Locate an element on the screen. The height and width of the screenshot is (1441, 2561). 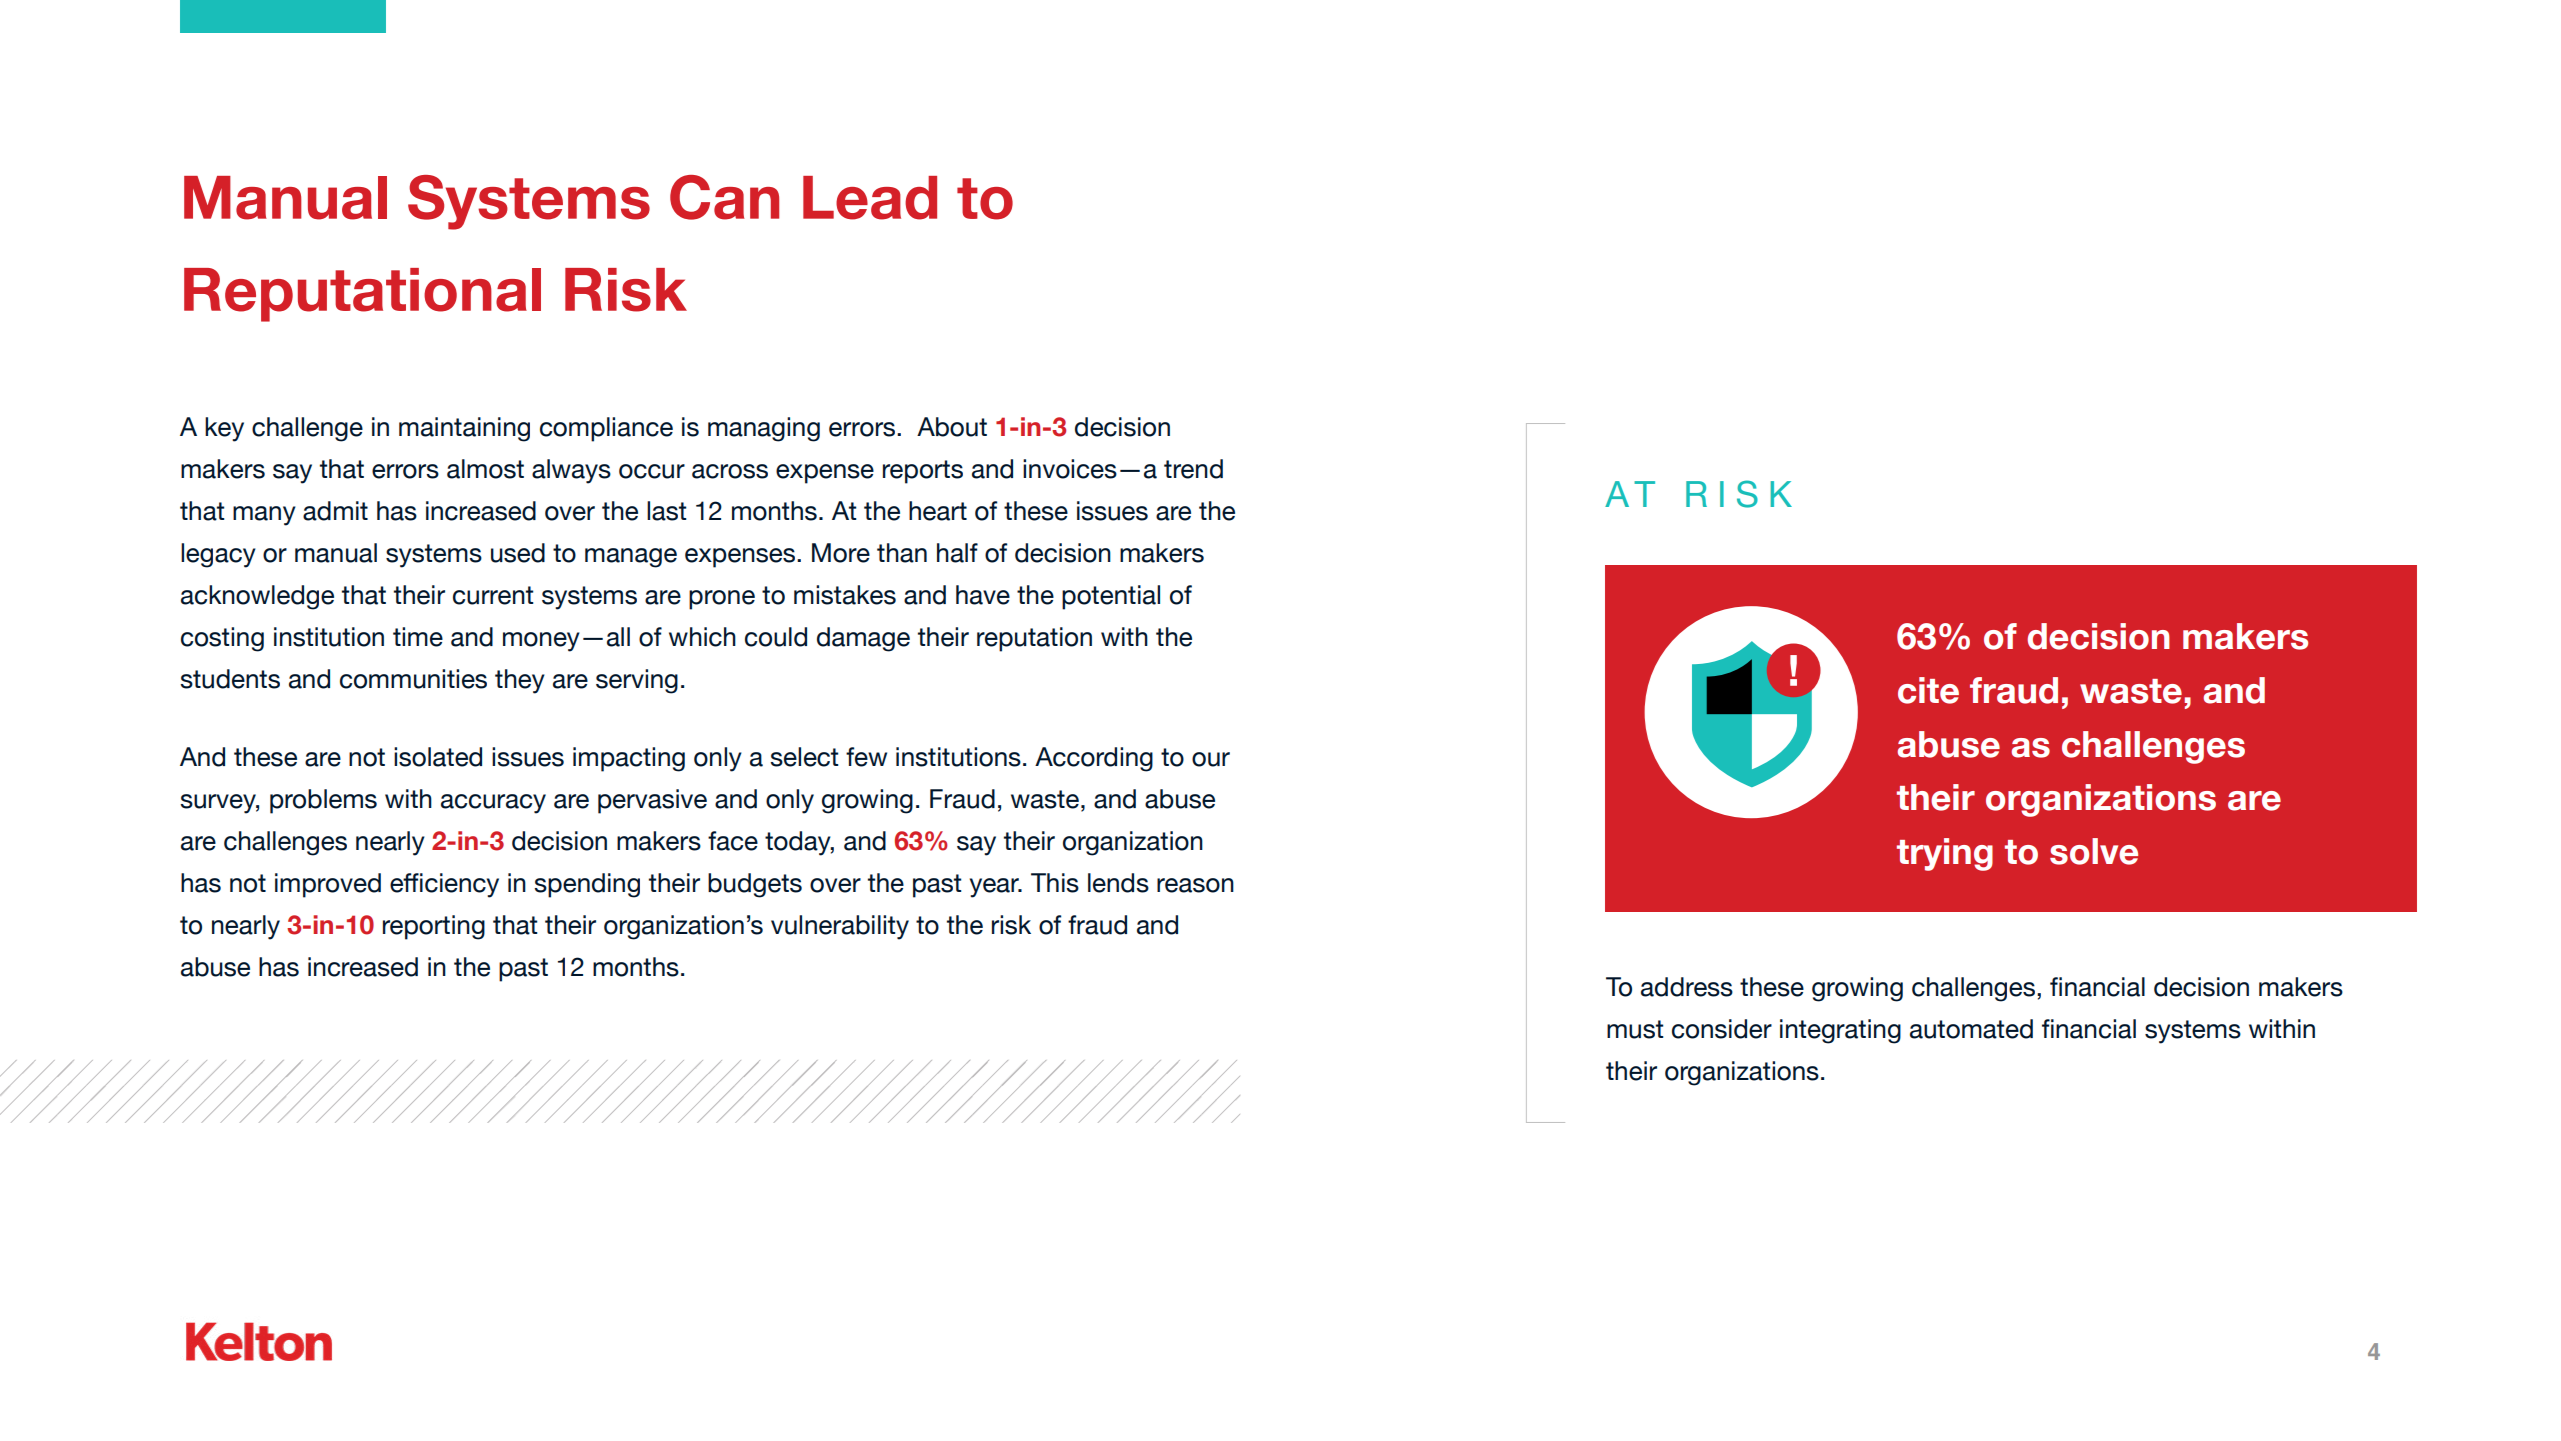
potential is located at coordinates (1111, 597).
